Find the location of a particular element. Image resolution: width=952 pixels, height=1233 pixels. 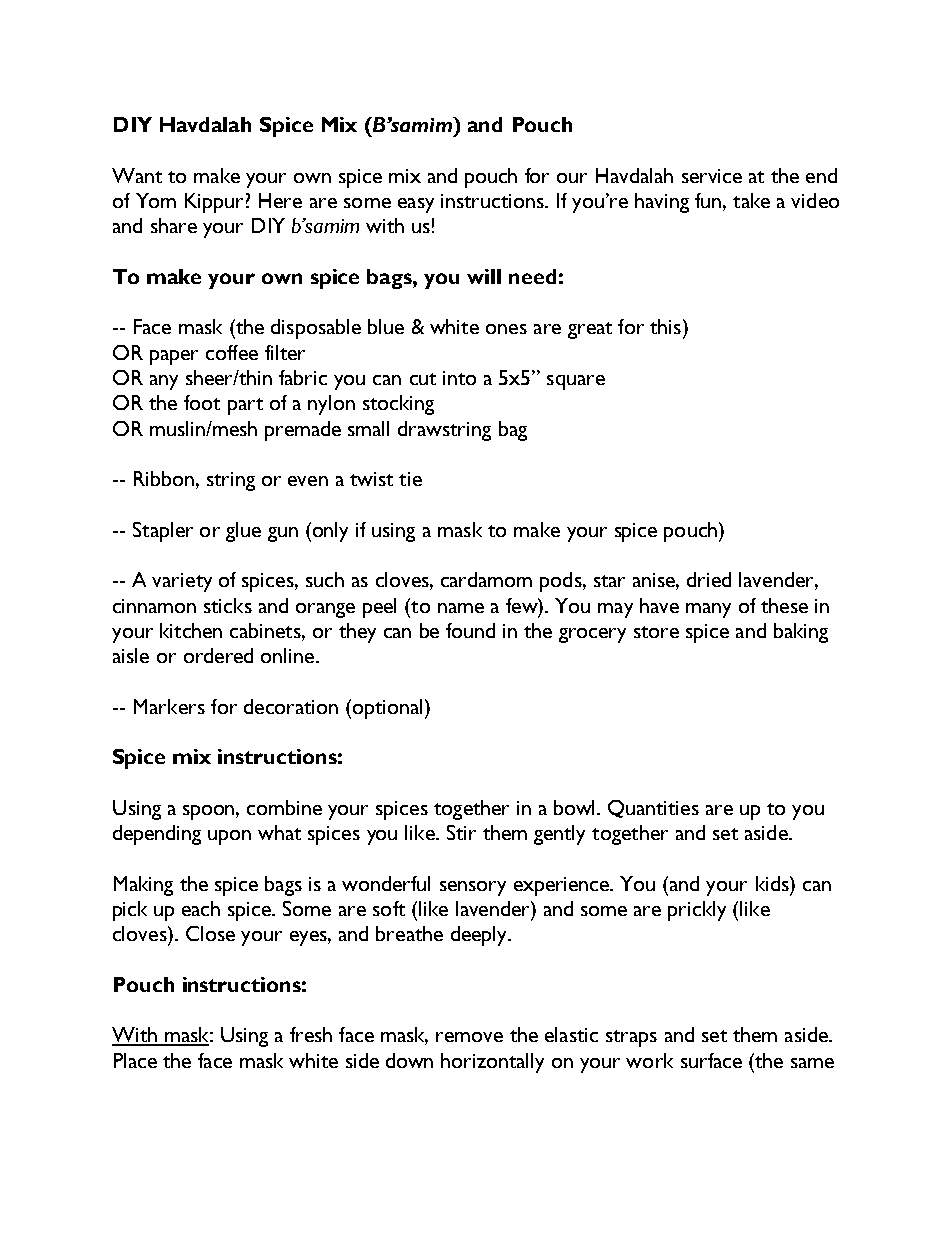

many is located at coordinates (708, 610).
